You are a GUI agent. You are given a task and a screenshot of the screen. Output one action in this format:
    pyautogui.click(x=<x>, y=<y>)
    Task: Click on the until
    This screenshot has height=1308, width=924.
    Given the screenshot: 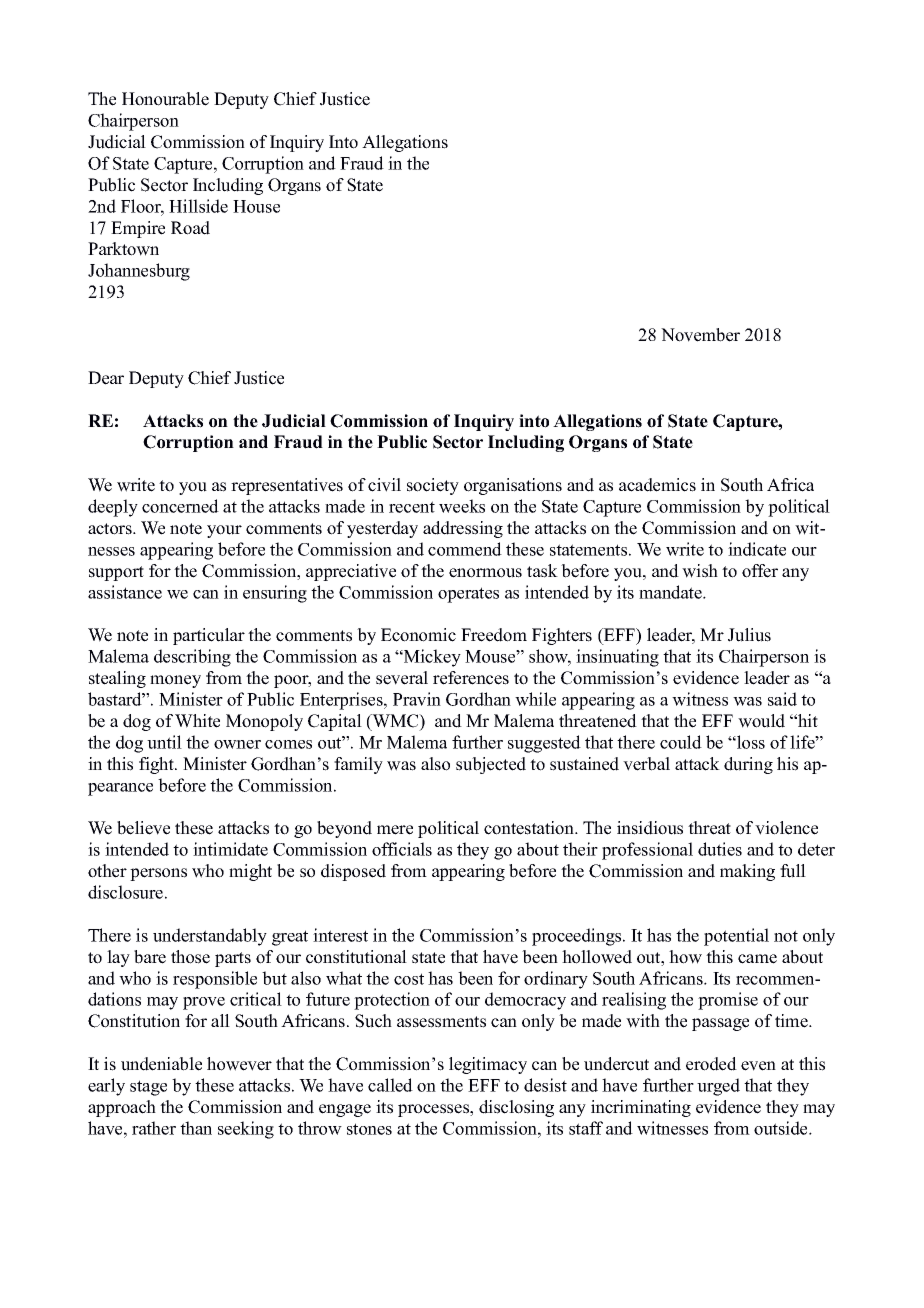 What is the action you would take?
    pyautogui.click(x=164, y=742)
